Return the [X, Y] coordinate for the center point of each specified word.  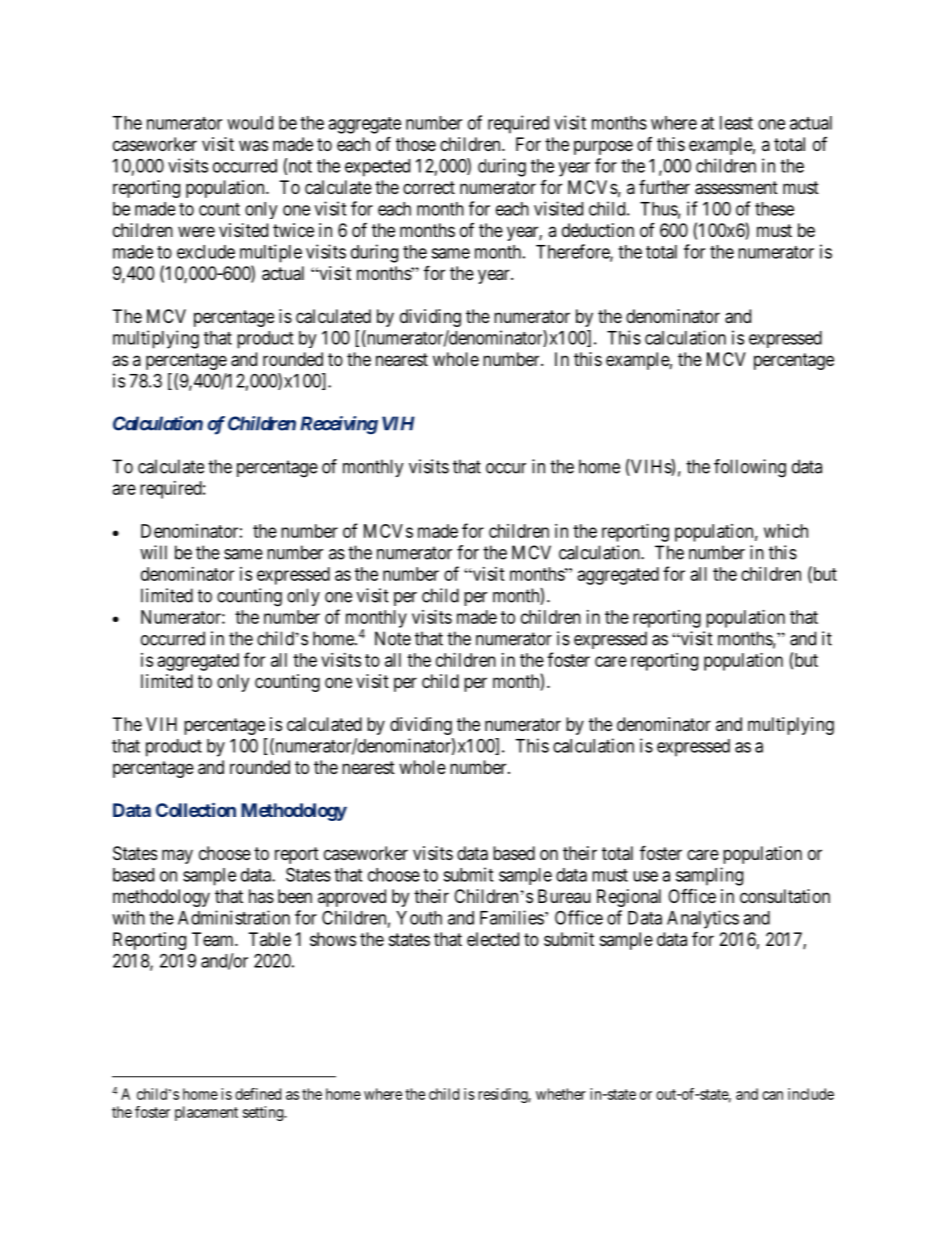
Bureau [564, 896]
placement [206, 1113]
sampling [709, 876]
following [750, 468]
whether [561, 1094]
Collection [196, 809]
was [253, 145]
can [772, 1095]
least [736, 123]
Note [393, 638]
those [416, 144]
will [153, 552]
